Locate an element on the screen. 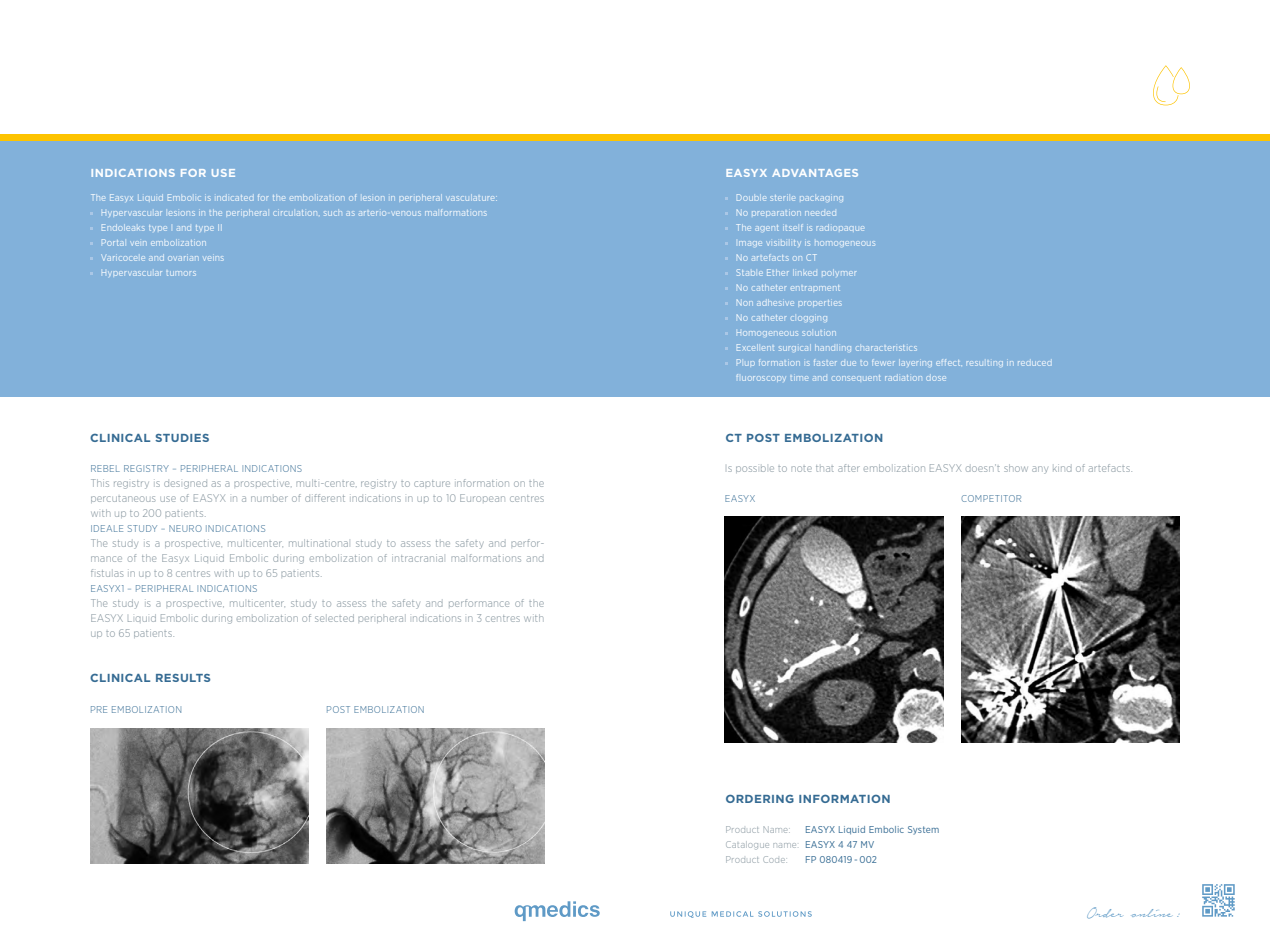 The width and height of the screenshot is (1270, 952). Double is located at coordinates (751, 197).
